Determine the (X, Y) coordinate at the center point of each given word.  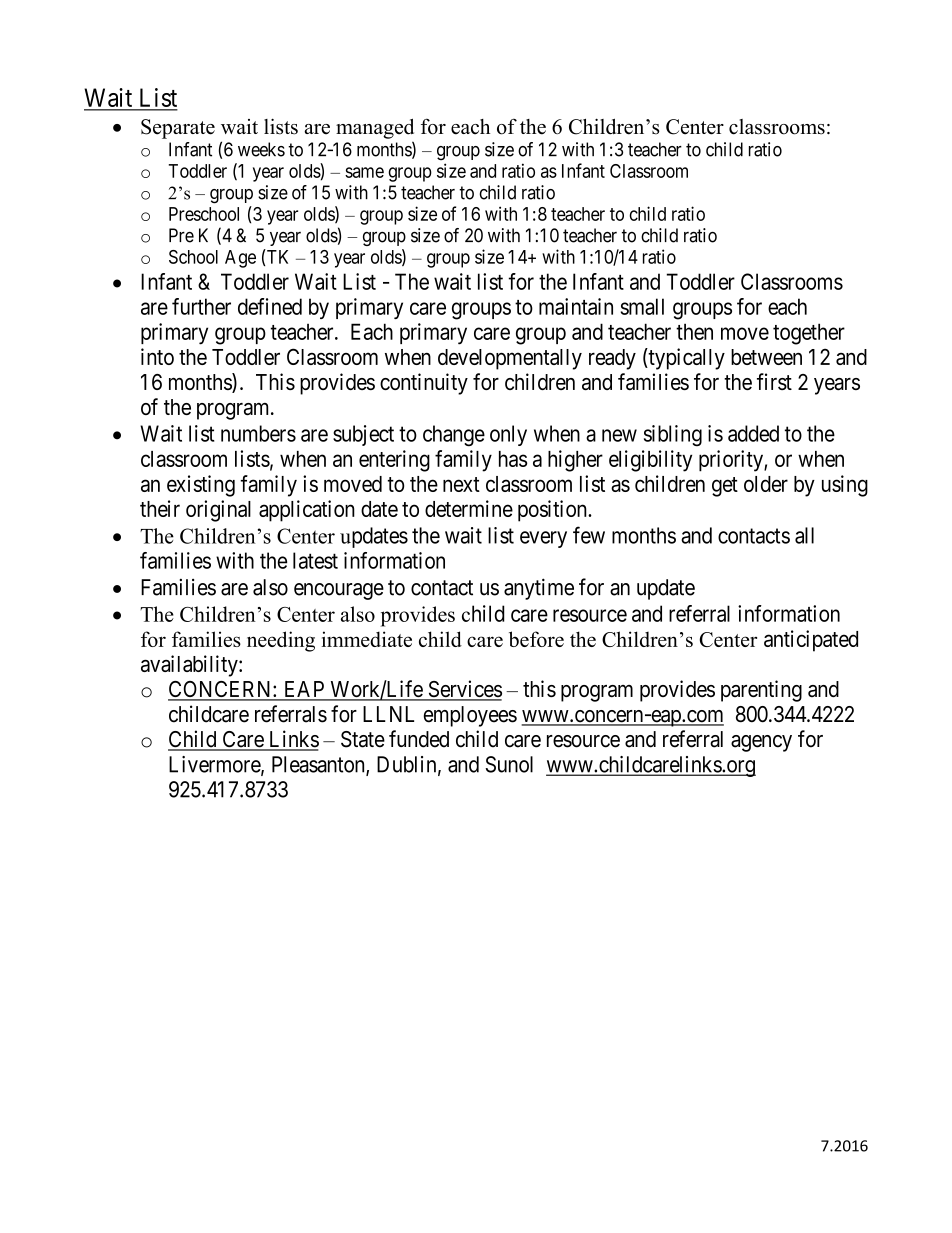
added (753, 433)
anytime (539, 589)
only (508, 435)
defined (270, 306)
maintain (576, 306)
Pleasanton (319, 765)
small (642, 306)
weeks (261, 149)
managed (375, 129)
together (809, 334)
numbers (258, 433)
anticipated (811, 641)
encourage (339, 591)
